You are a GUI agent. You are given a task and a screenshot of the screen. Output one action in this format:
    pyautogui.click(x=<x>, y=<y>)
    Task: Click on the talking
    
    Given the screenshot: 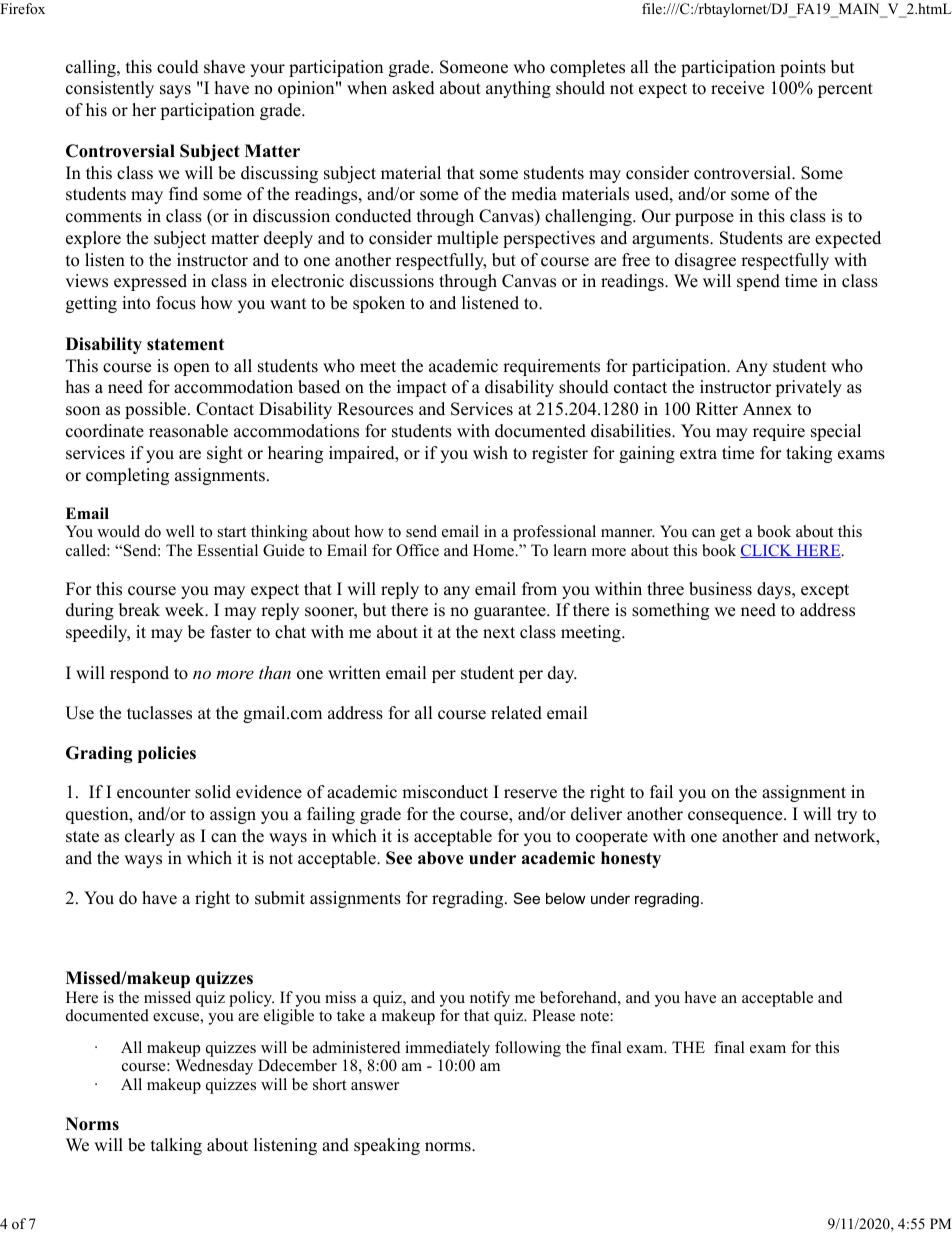 What is the action you would take?
    pyautogui.click(x=176, y=1146)
